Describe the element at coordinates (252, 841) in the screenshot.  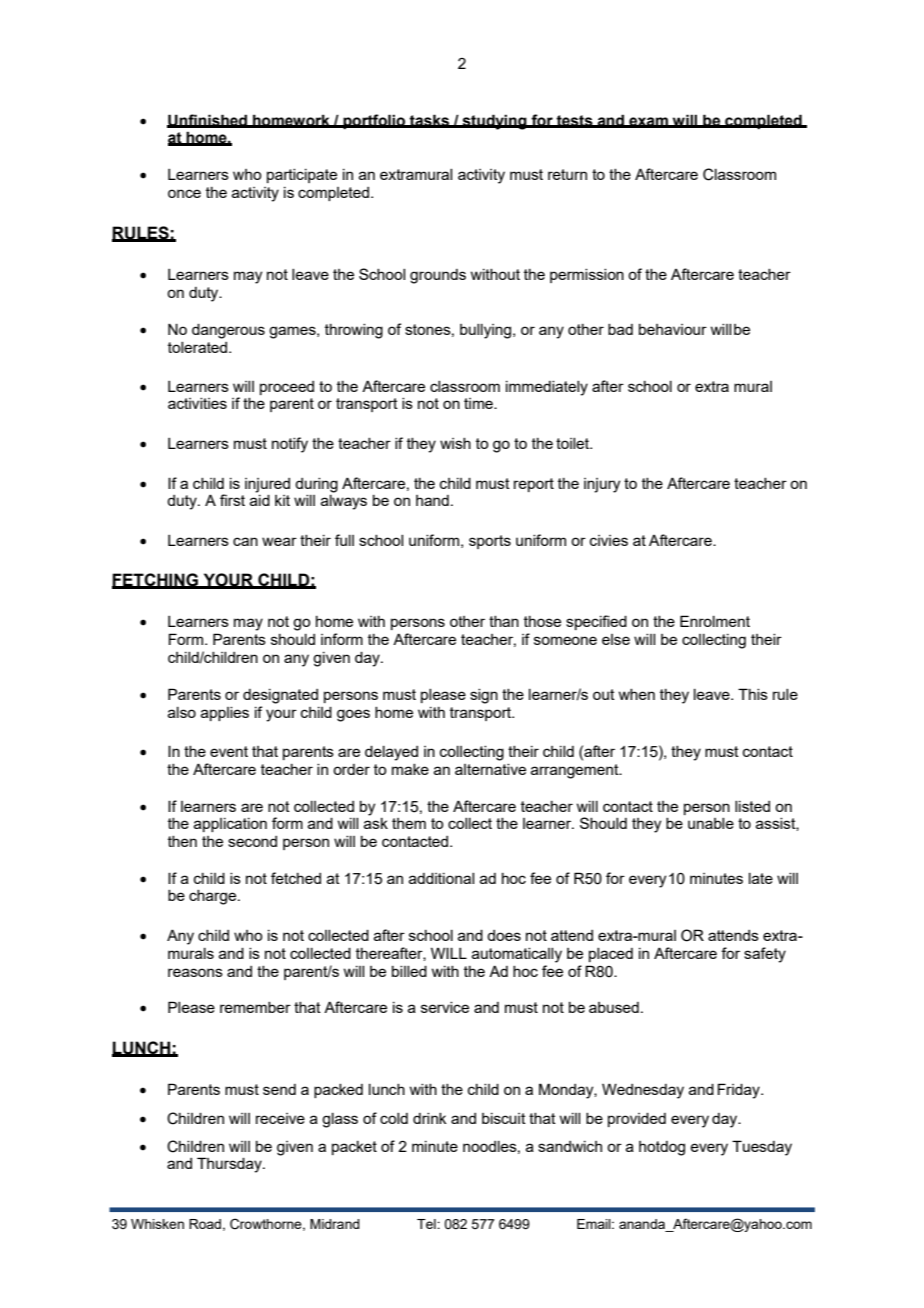
I see `second` at that location.
